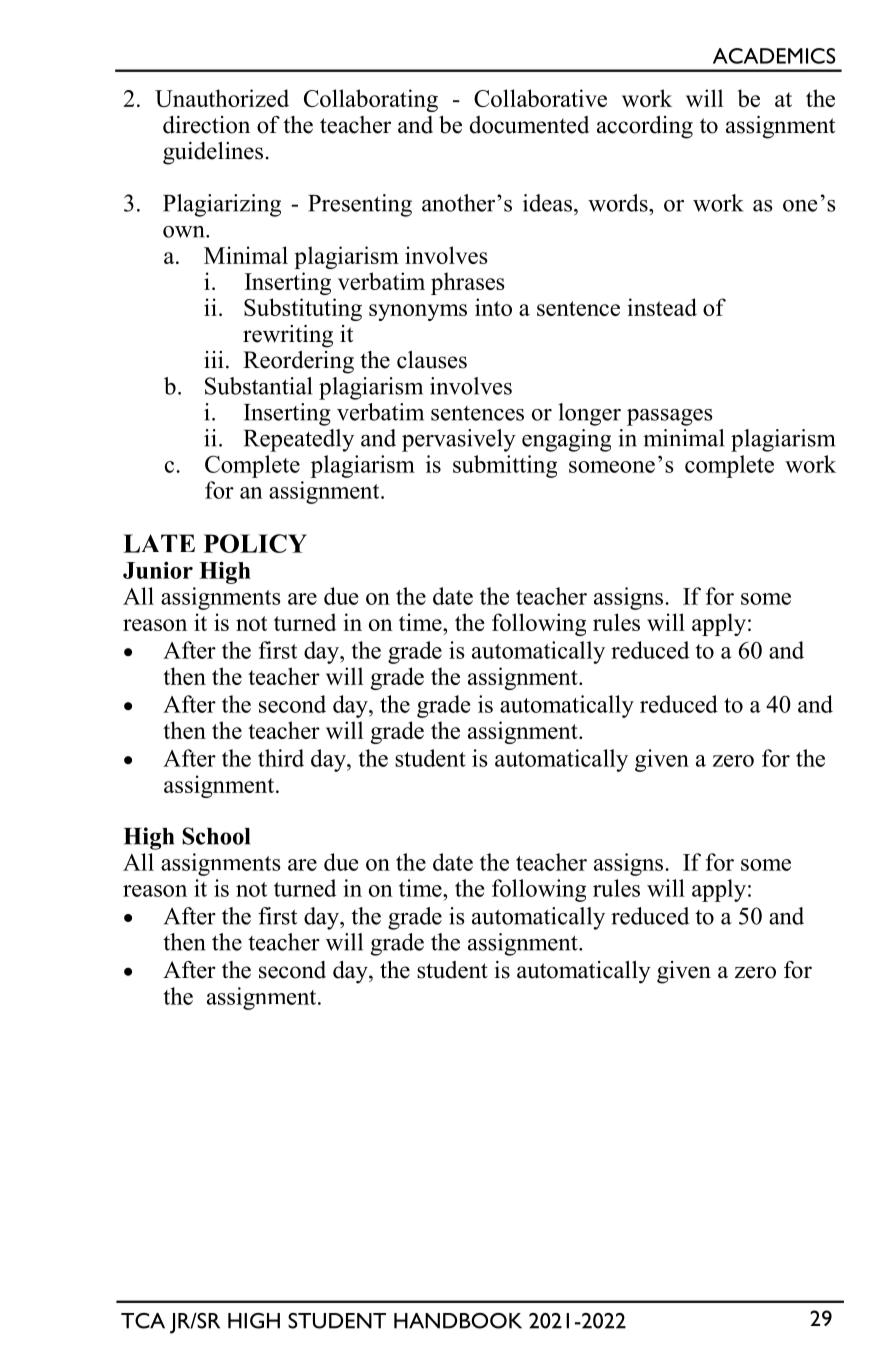 The width and height of the image is (887, 1372). Describe the element at coordinates (670, 417) in the image. I see `passages` at that location.
